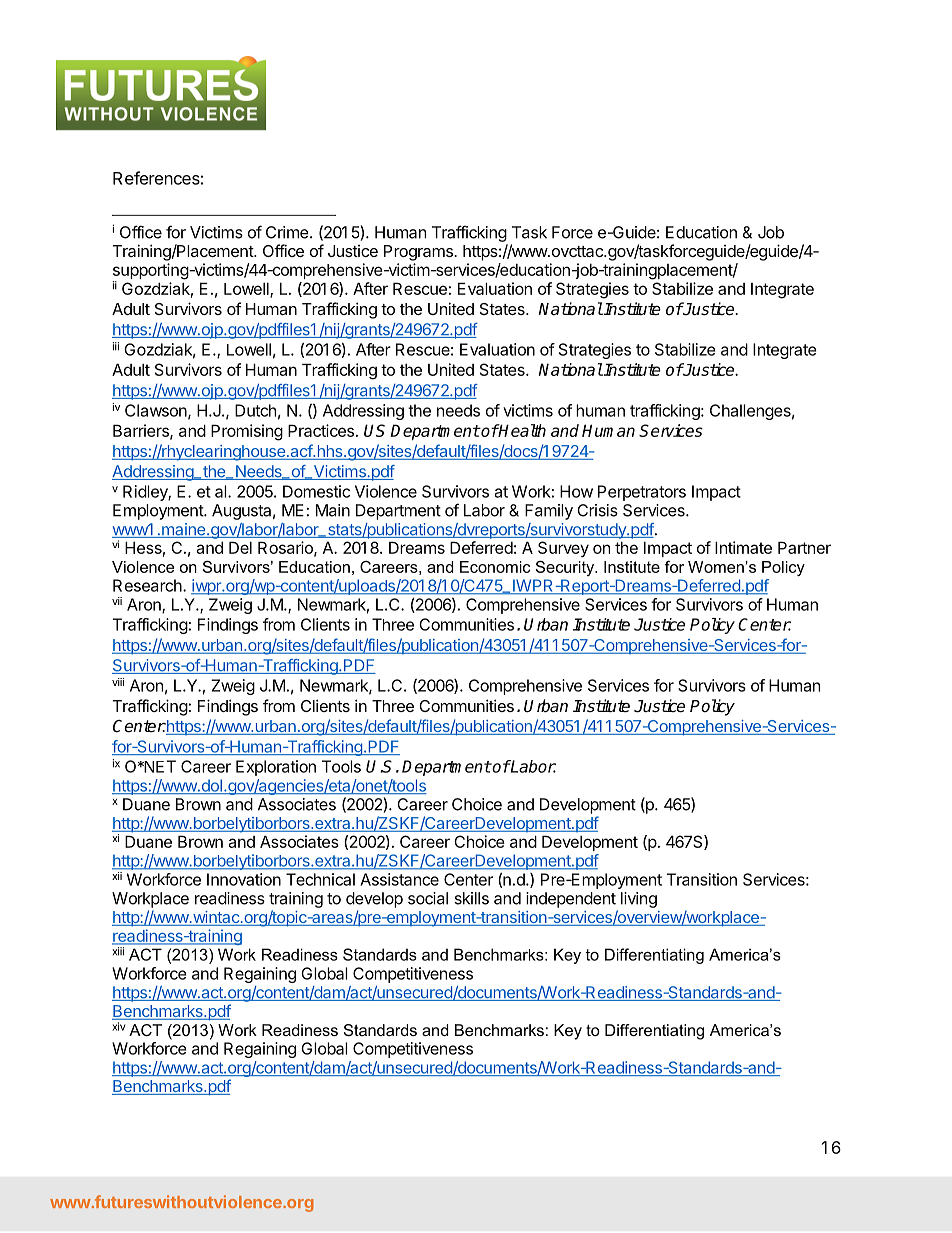  What do you see at coordinates (287, 232) in the image?
I see `Crime` at bounding box center [287, 232].
